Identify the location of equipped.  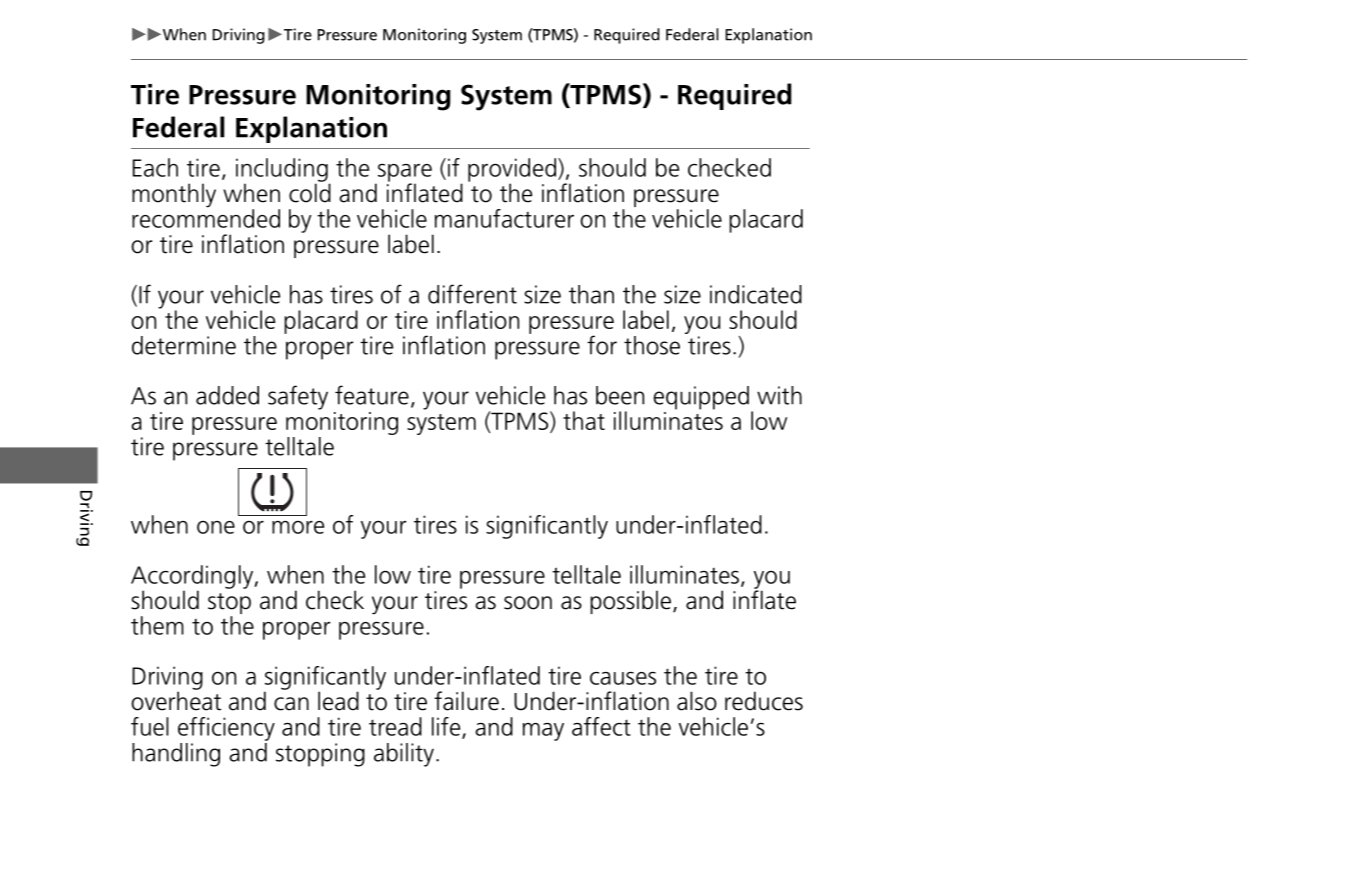
(701, 398).
